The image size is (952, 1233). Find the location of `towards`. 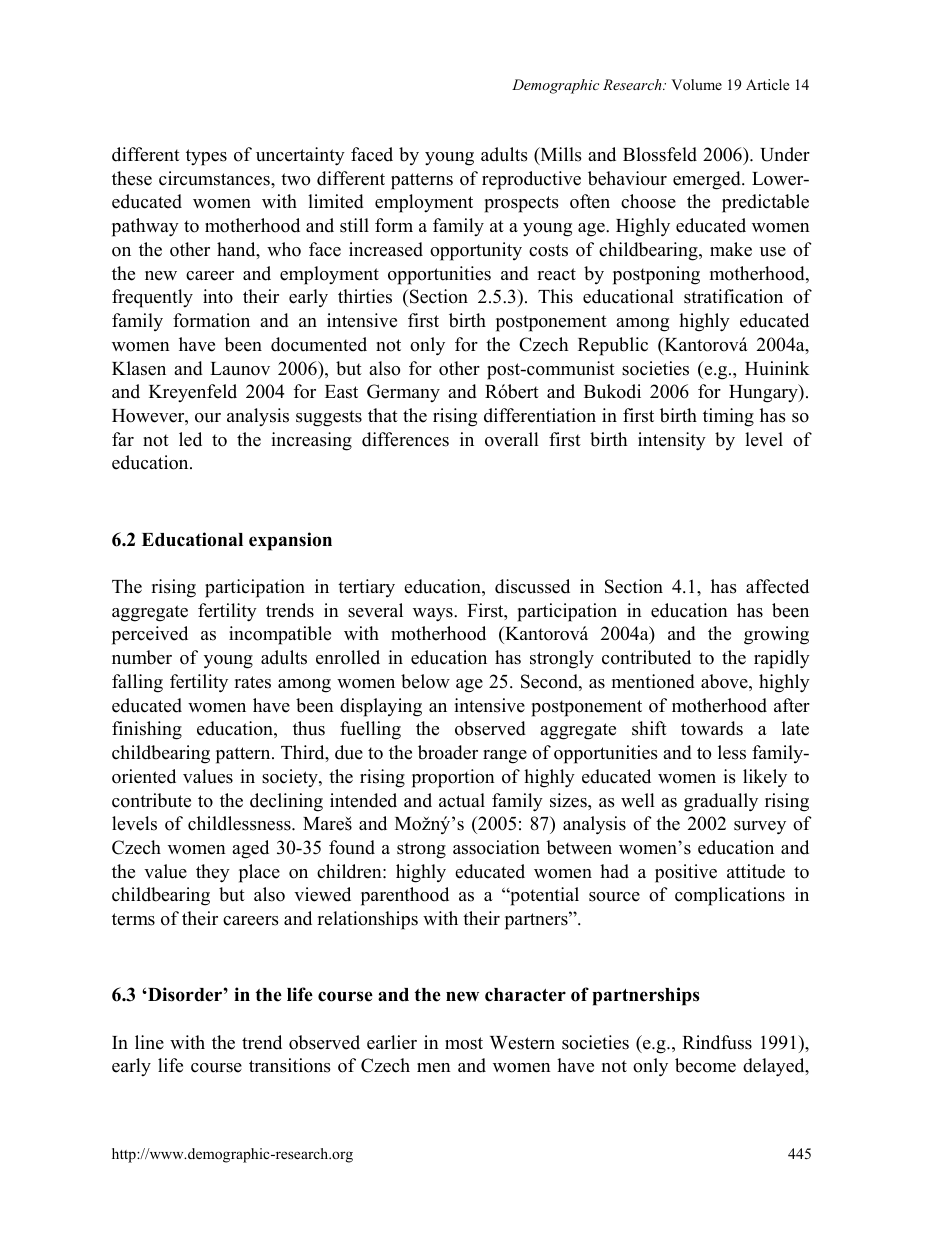

towards is located at coordinates (712, 728).
